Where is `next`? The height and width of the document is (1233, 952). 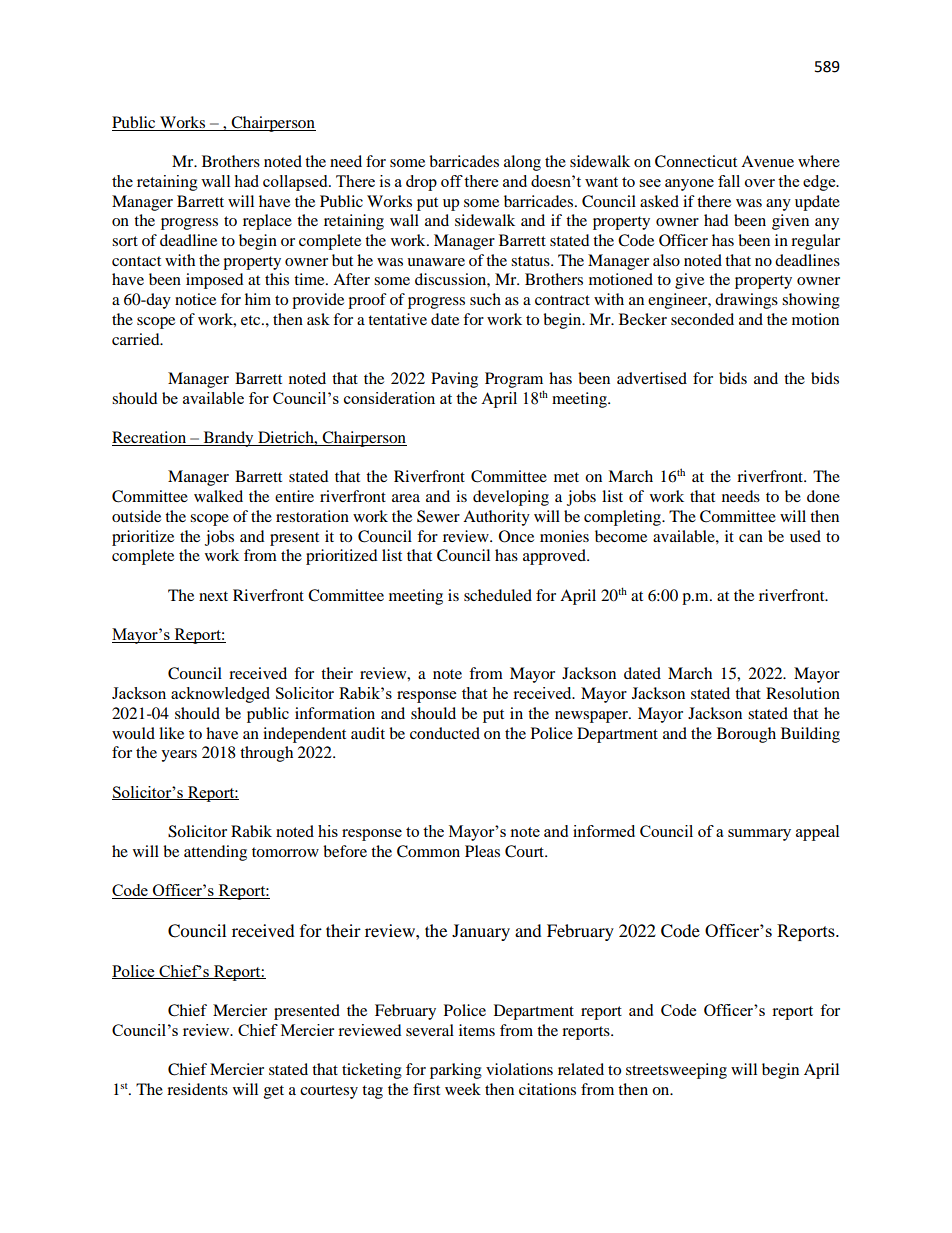 next is located at coordinates (213, 596).
